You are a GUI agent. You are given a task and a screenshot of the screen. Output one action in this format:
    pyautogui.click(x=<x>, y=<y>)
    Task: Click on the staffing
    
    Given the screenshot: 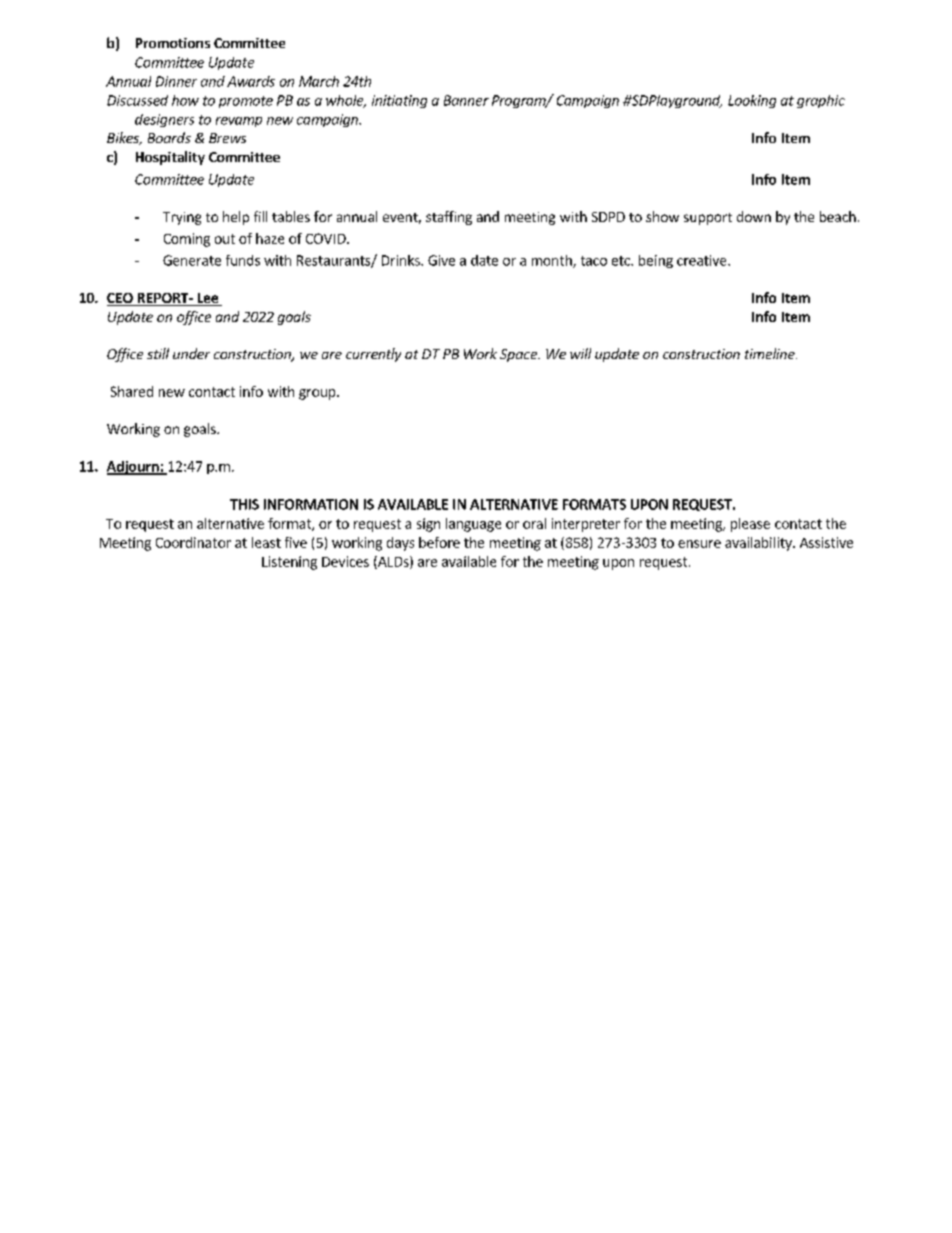 What is the action you would take?
    pyautogui.click(x=449, y=218)
